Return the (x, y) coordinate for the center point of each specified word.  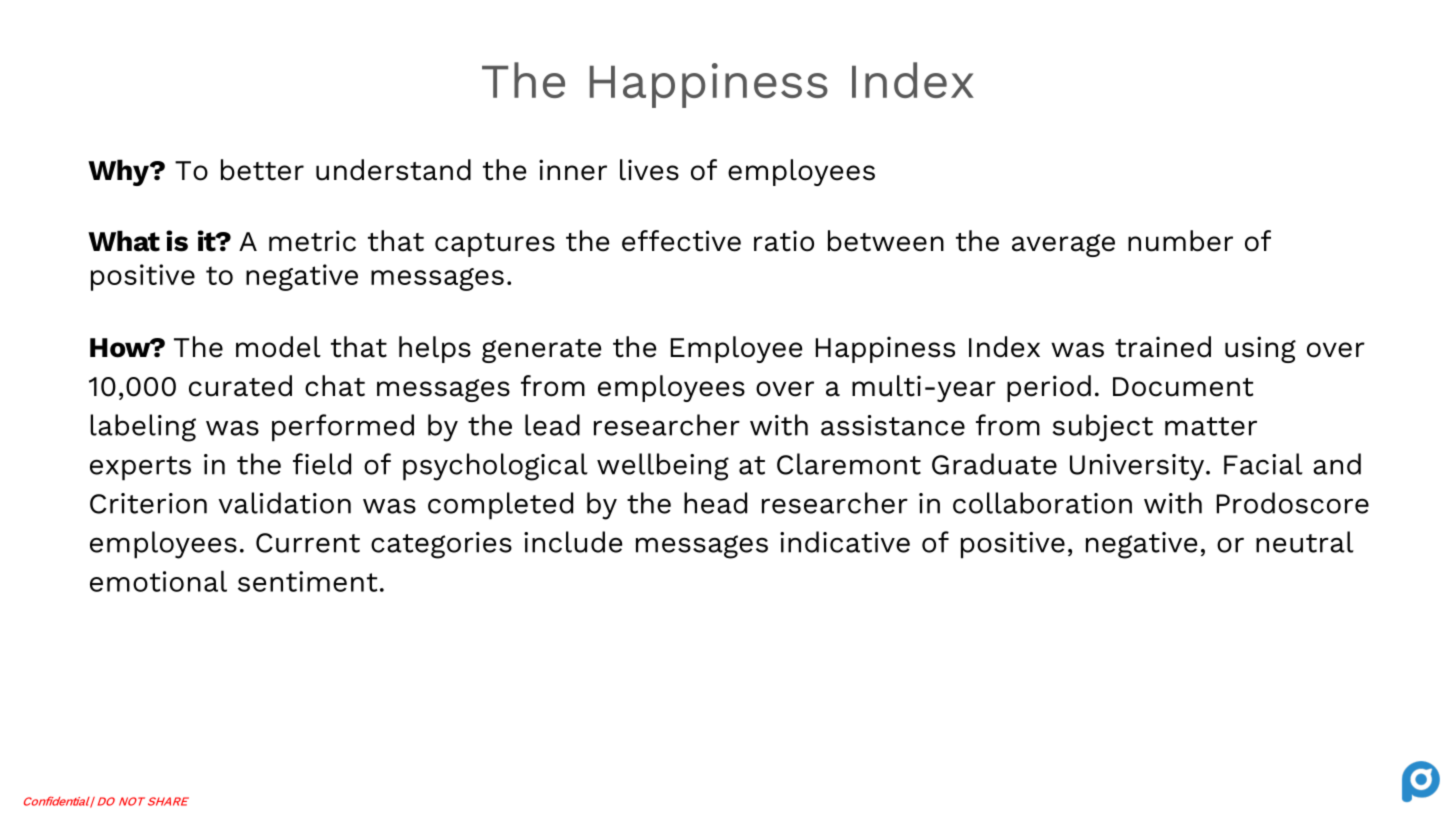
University (1137, 467)
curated (240, 386)
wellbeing (663, 467)
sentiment (308, 581)
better (262, 170)
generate (541, 351)
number (1180, 241)
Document (1183, 387)
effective (681, 241)
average (1063, 245)
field (322, 464)
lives (649, 170)
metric (312, 241)
